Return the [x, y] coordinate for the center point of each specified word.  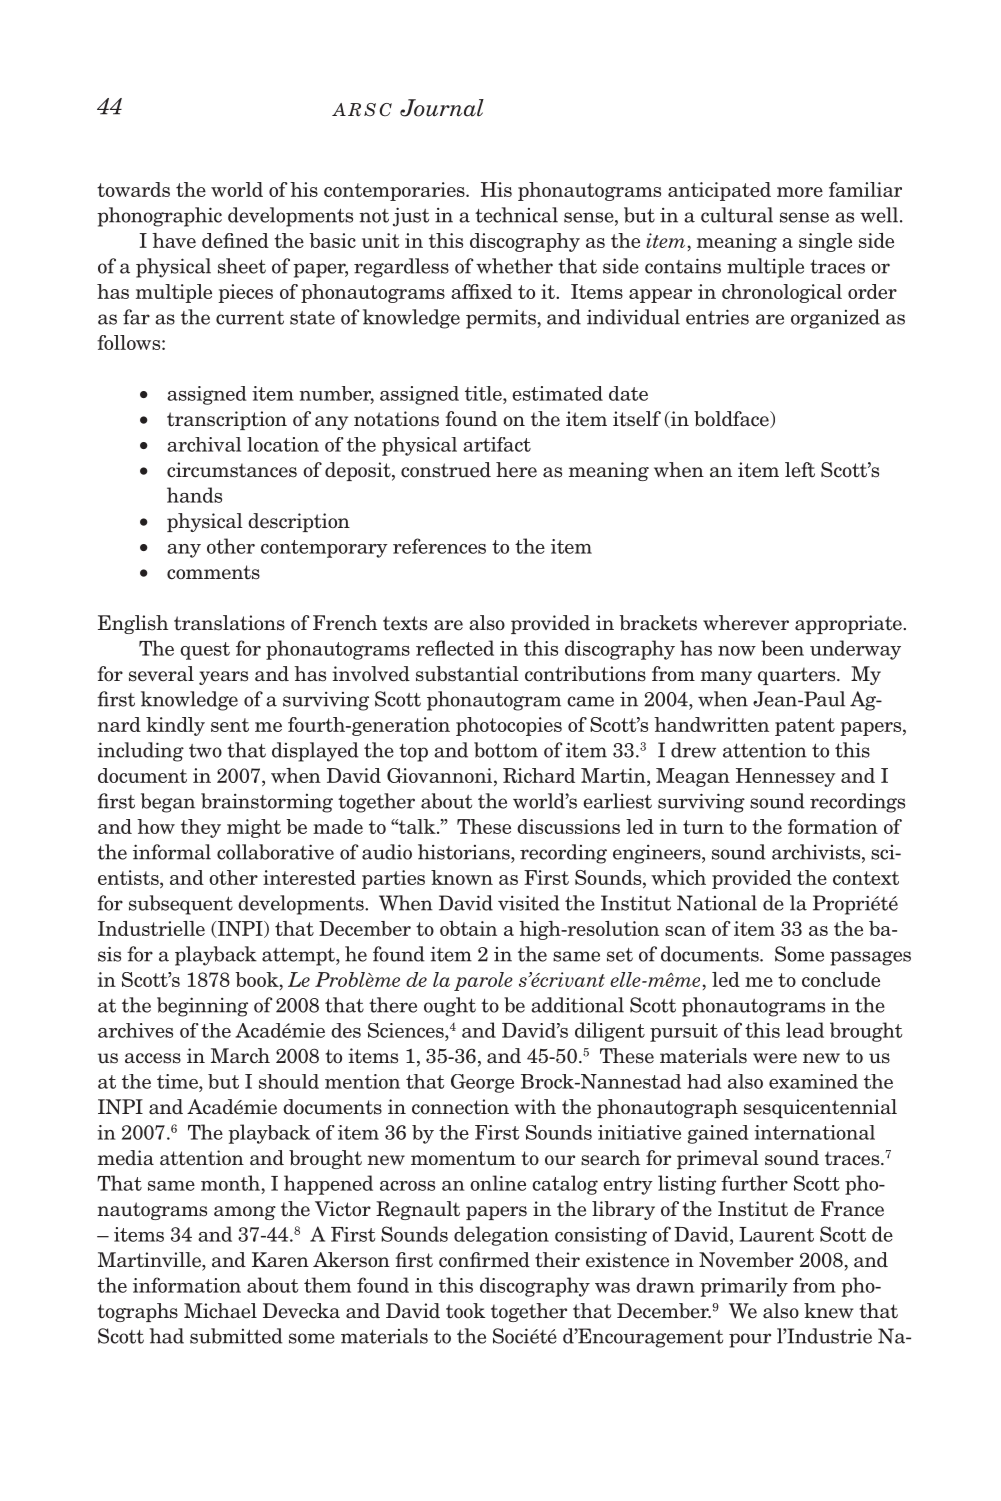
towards [133, 189]
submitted [236, 1336]
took [465, 1311]
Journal [442, 108]
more [800, 192]
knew [828, 1311]
